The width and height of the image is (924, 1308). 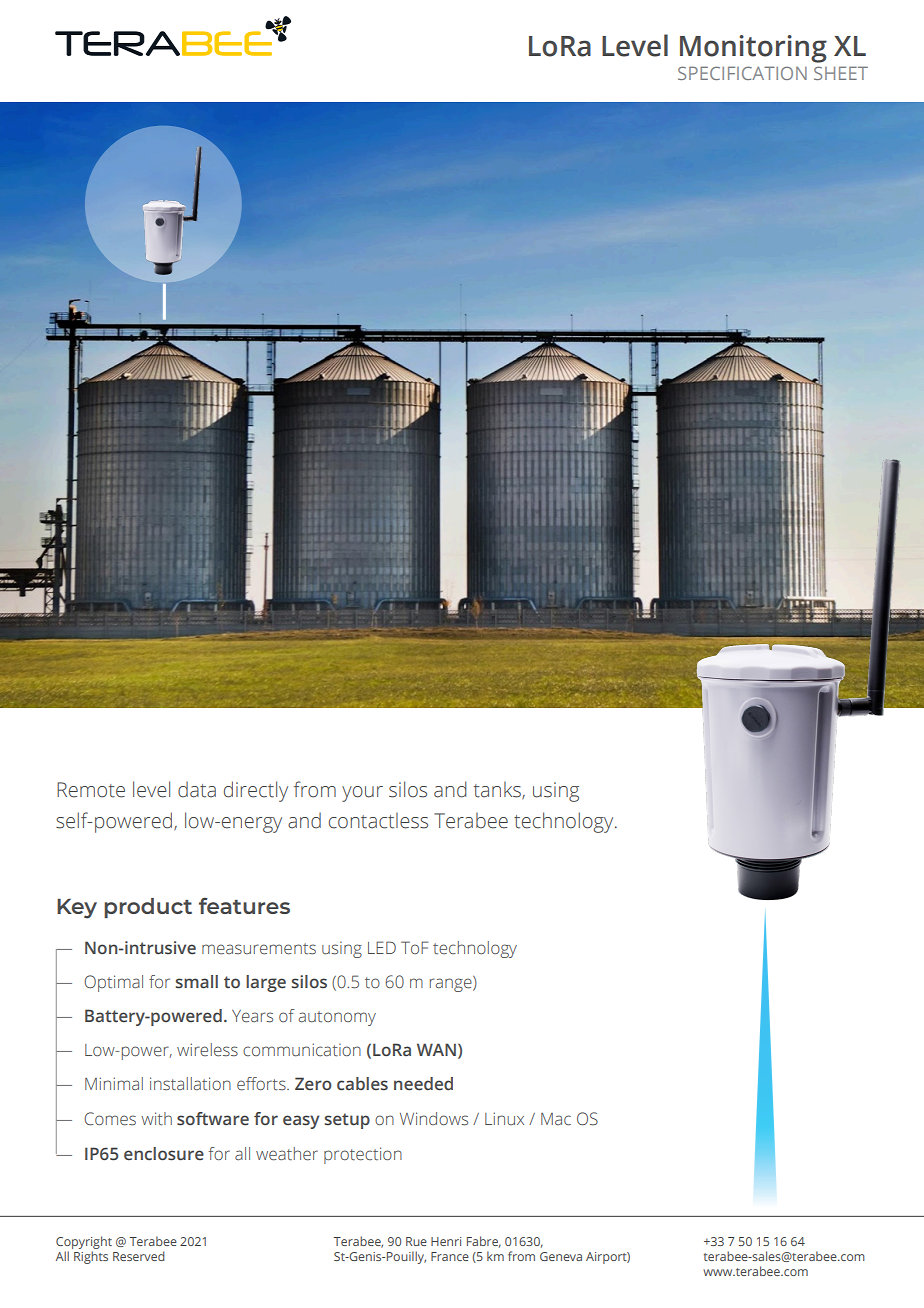 What do you see at coordinates (841, 73) in the image?
I see `SHEET` at bounding box center [841, 73].
